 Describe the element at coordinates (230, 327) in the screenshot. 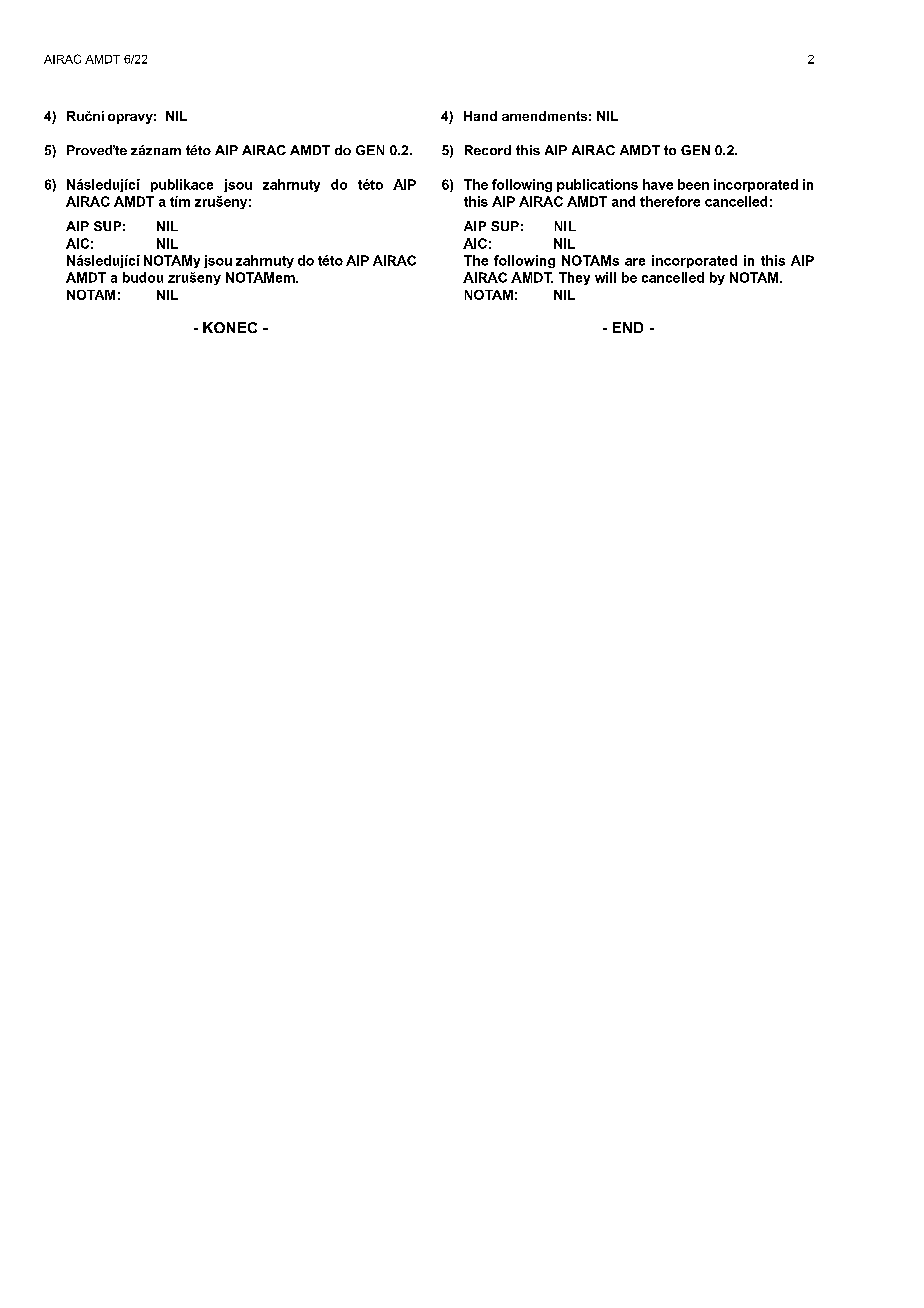

I see `KONEC` at that location.
